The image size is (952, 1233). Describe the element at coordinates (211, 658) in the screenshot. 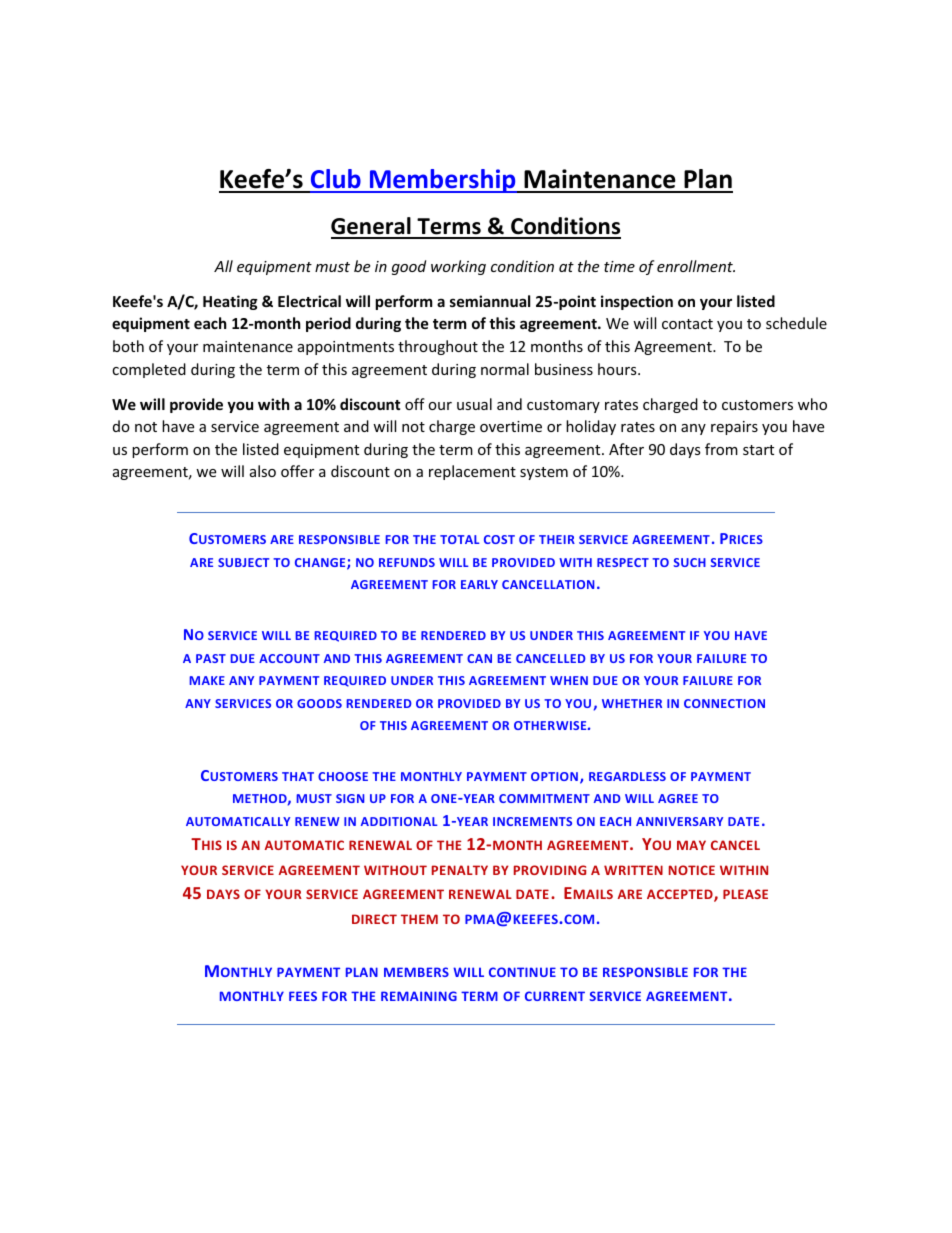

I see `PAST` at that location.
